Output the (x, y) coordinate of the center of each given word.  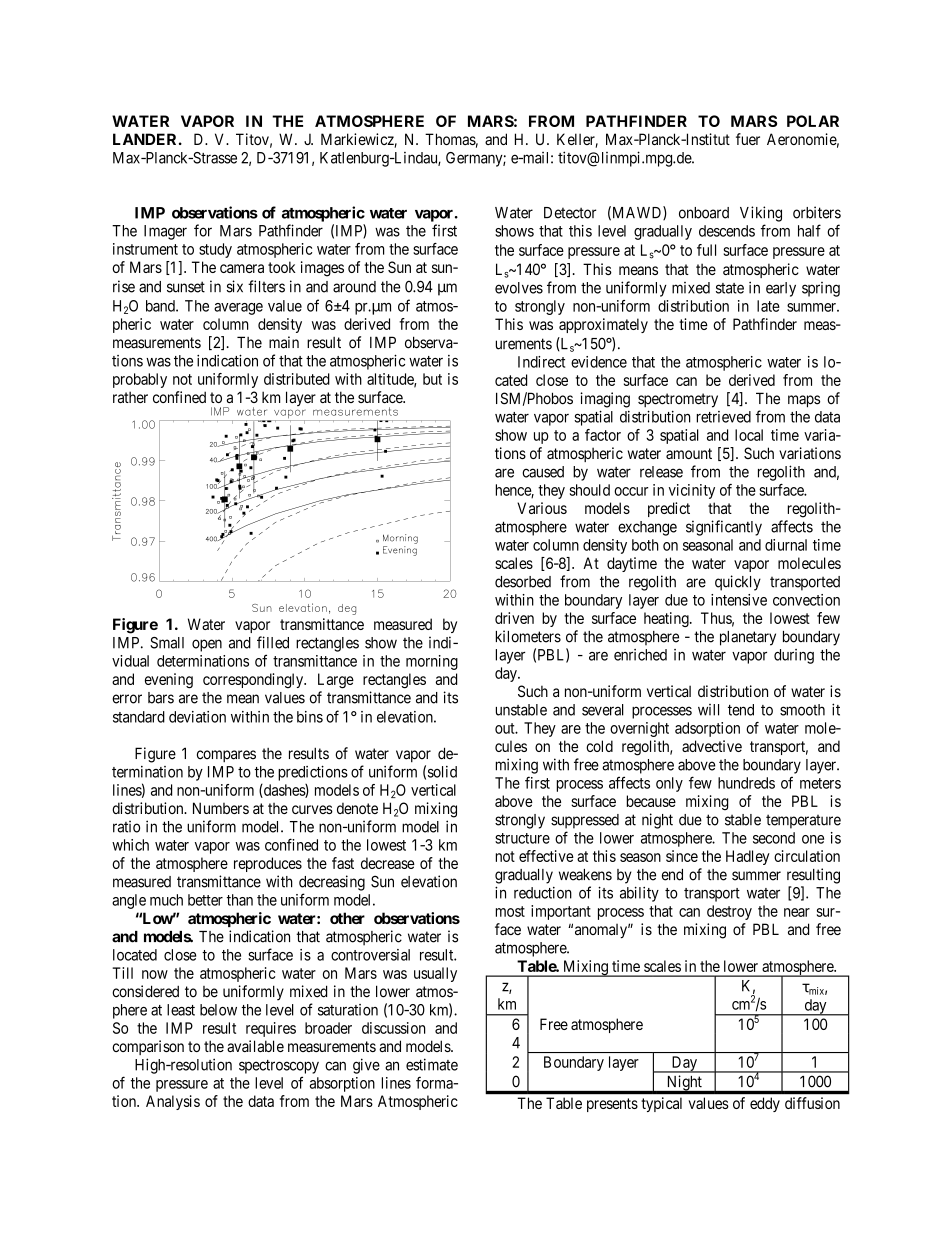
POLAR (813, 121)
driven (514, 618)
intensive (739, 600)
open (207, 645)
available (255, 1046)
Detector (570, 213)
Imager (165, 232)
